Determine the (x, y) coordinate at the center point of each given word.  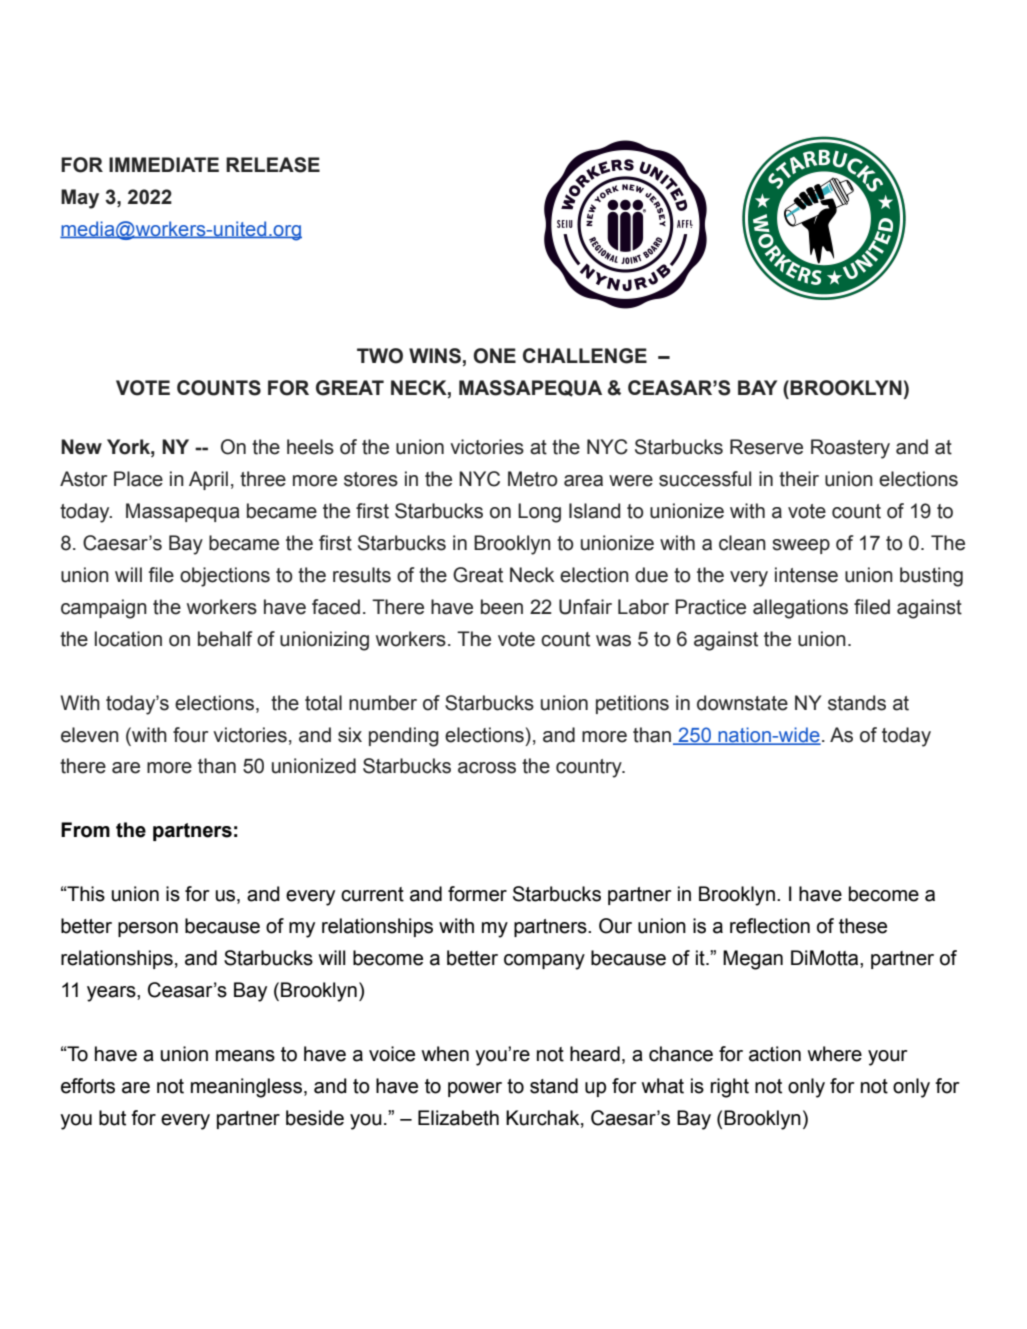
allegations (800, 609)
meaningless (246, 1088)
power (475, 1089)
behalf (225, 639)
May (80, 199)
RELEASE (273, 165)
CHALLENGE (585, 356)
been (502, 607)
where (835, 1054)
